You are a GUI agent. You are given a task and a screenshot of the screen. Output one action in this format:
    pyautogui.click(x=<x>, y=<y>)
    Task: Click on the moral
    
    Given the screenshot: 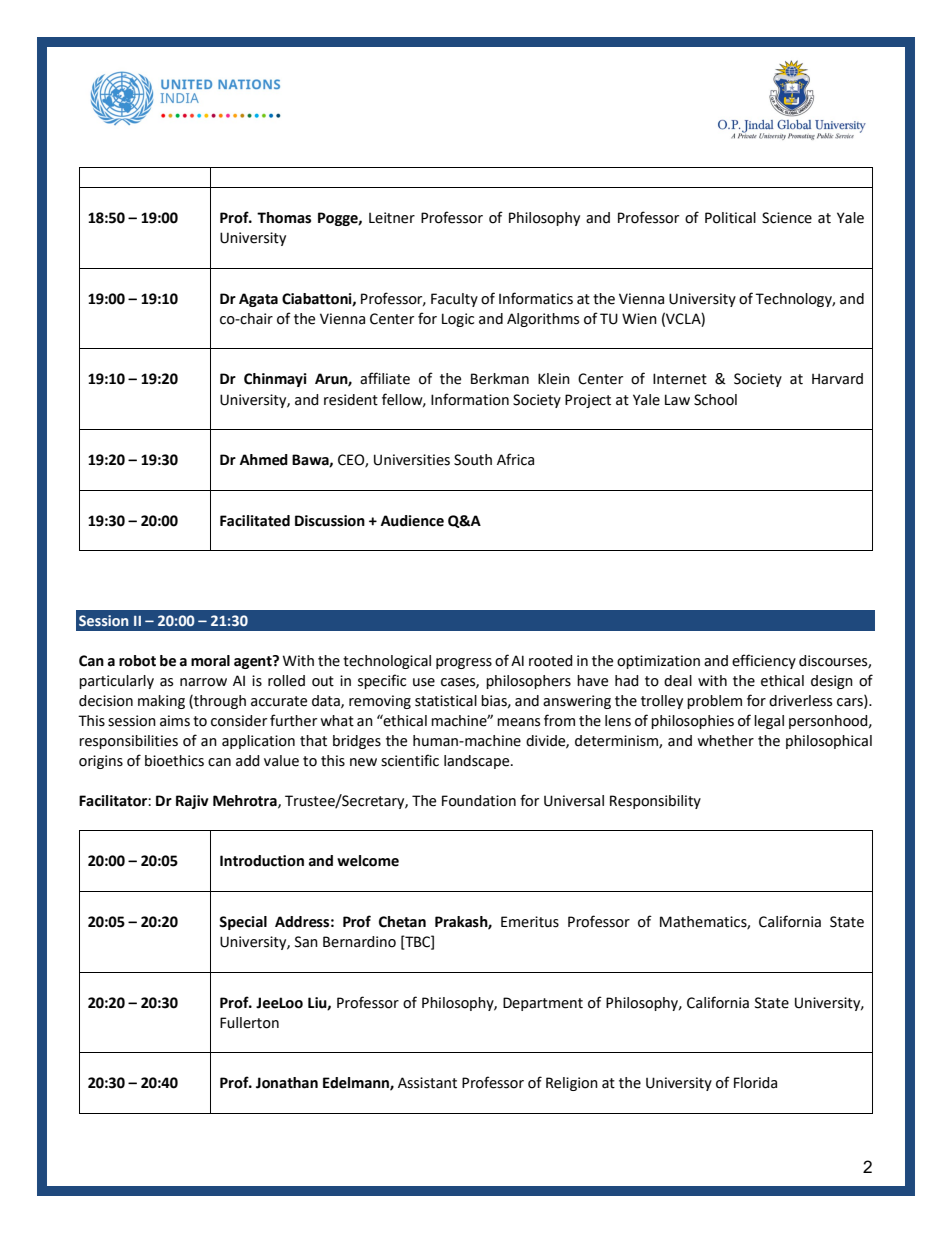 What is the action you would take?
    pyautogui.click(x=210, y=661)
